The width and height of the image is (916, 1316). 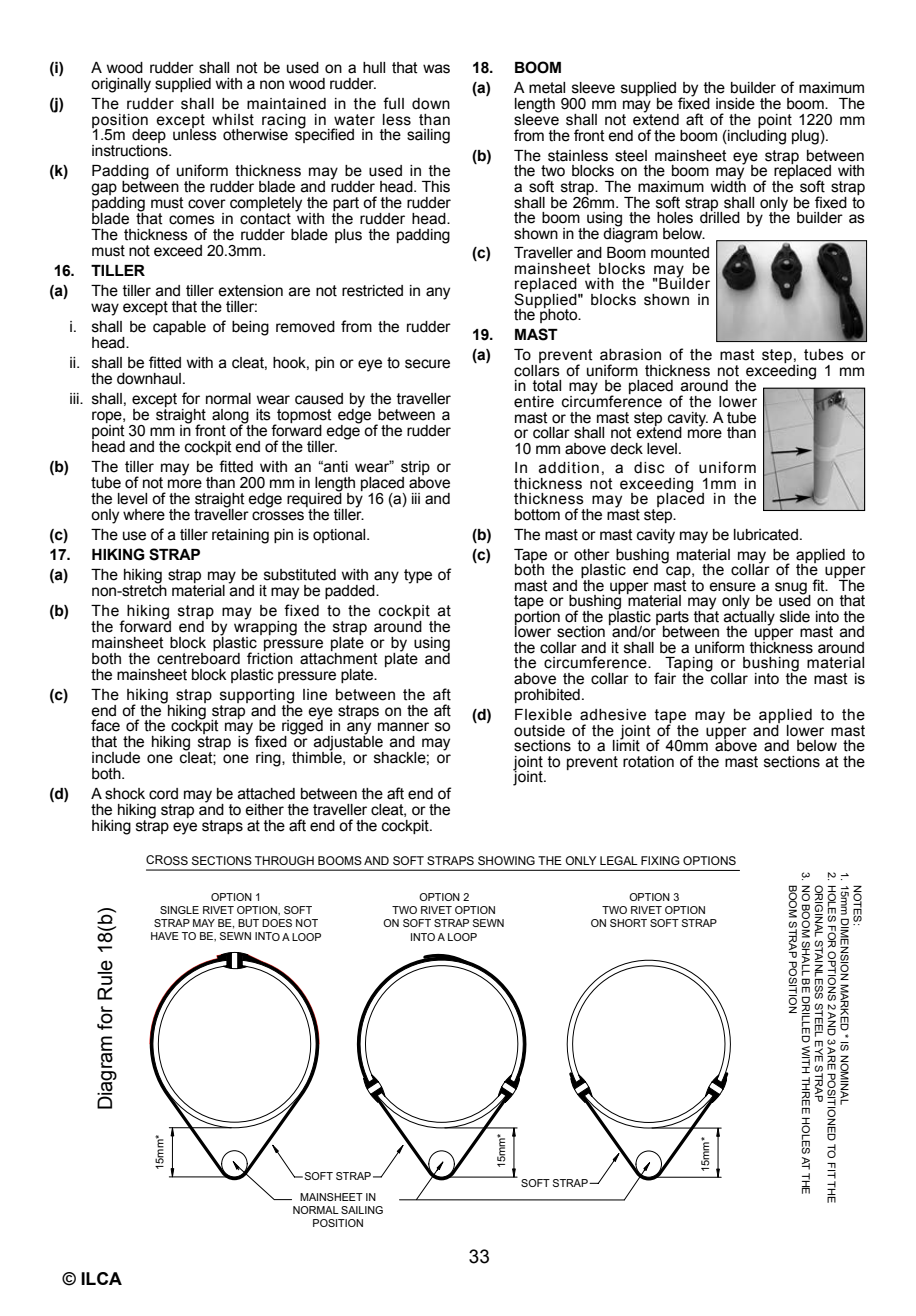 I want to click on wrapping, so click(x=265, y=627).
